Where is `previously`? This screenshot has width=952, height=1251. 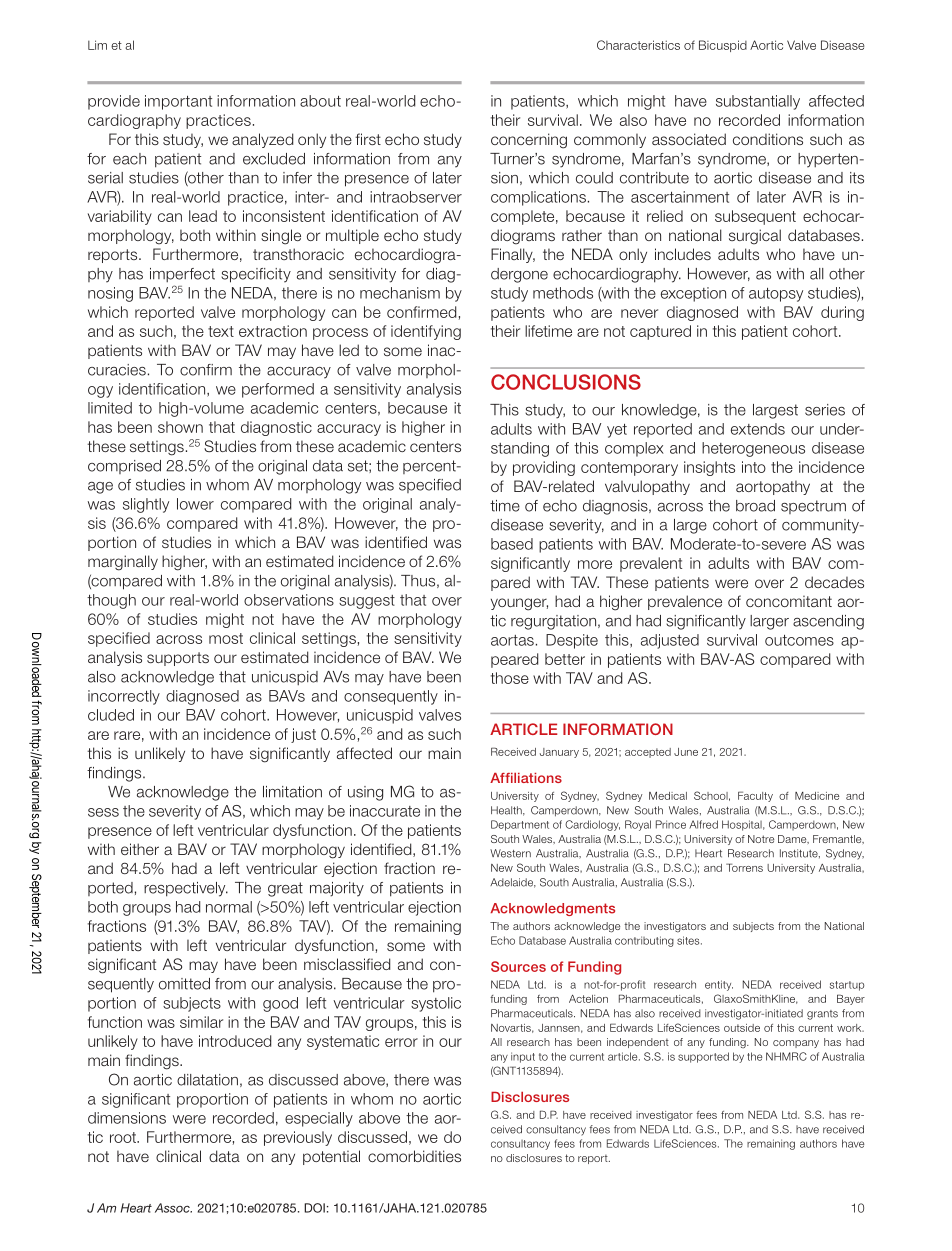
previously is located at coordinates (298, 1138).
